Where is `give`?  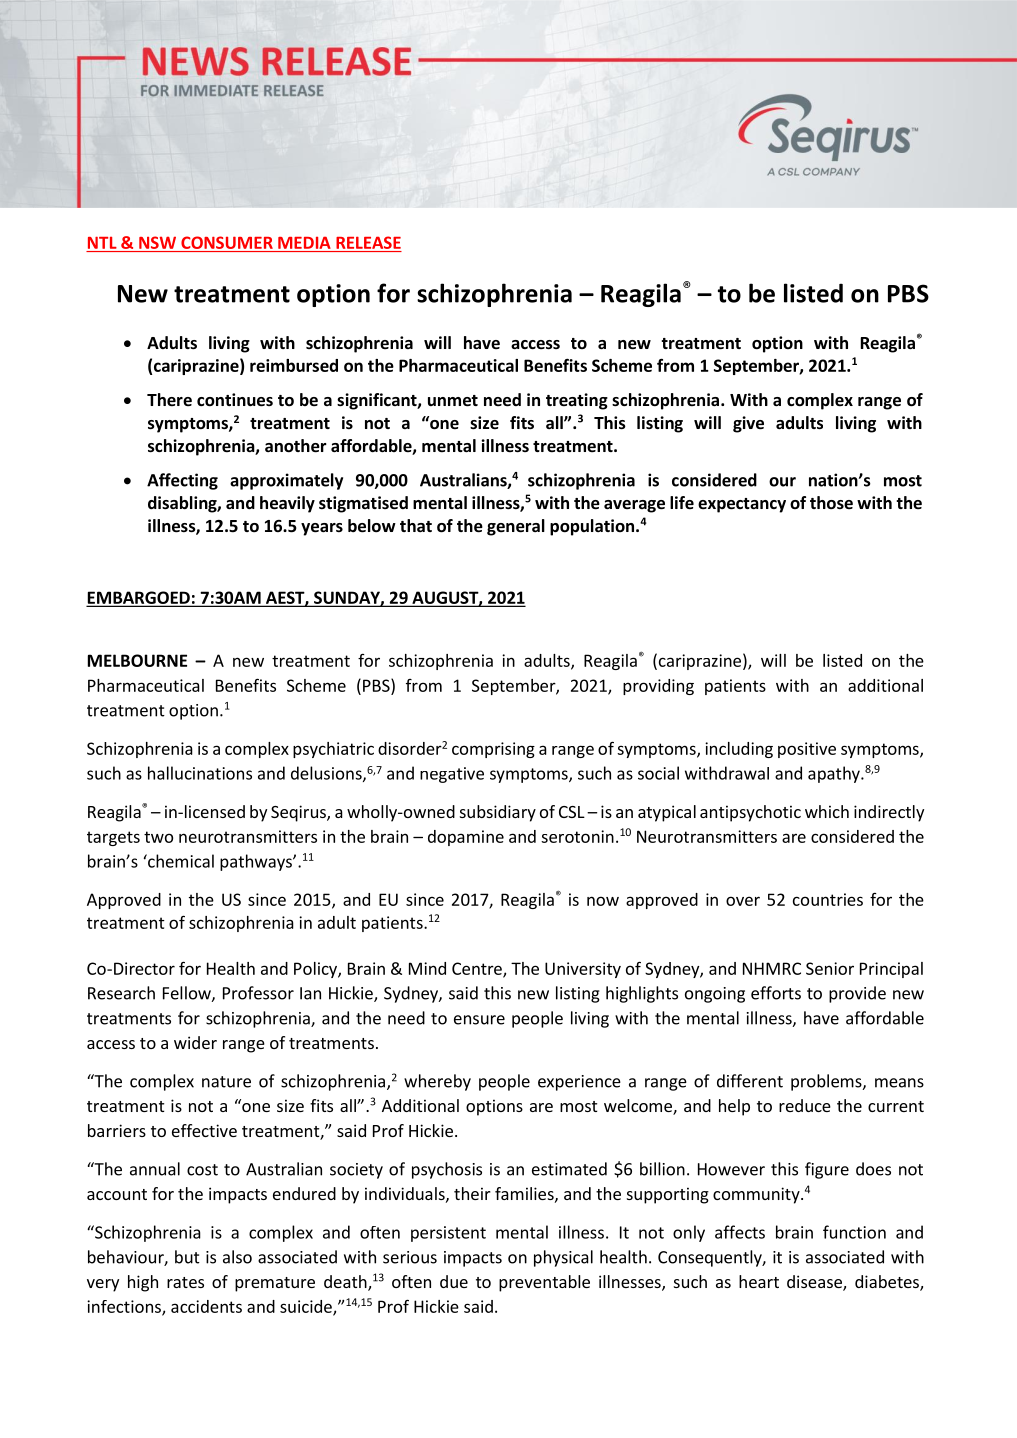 give is located at coordinates (748, 424).
